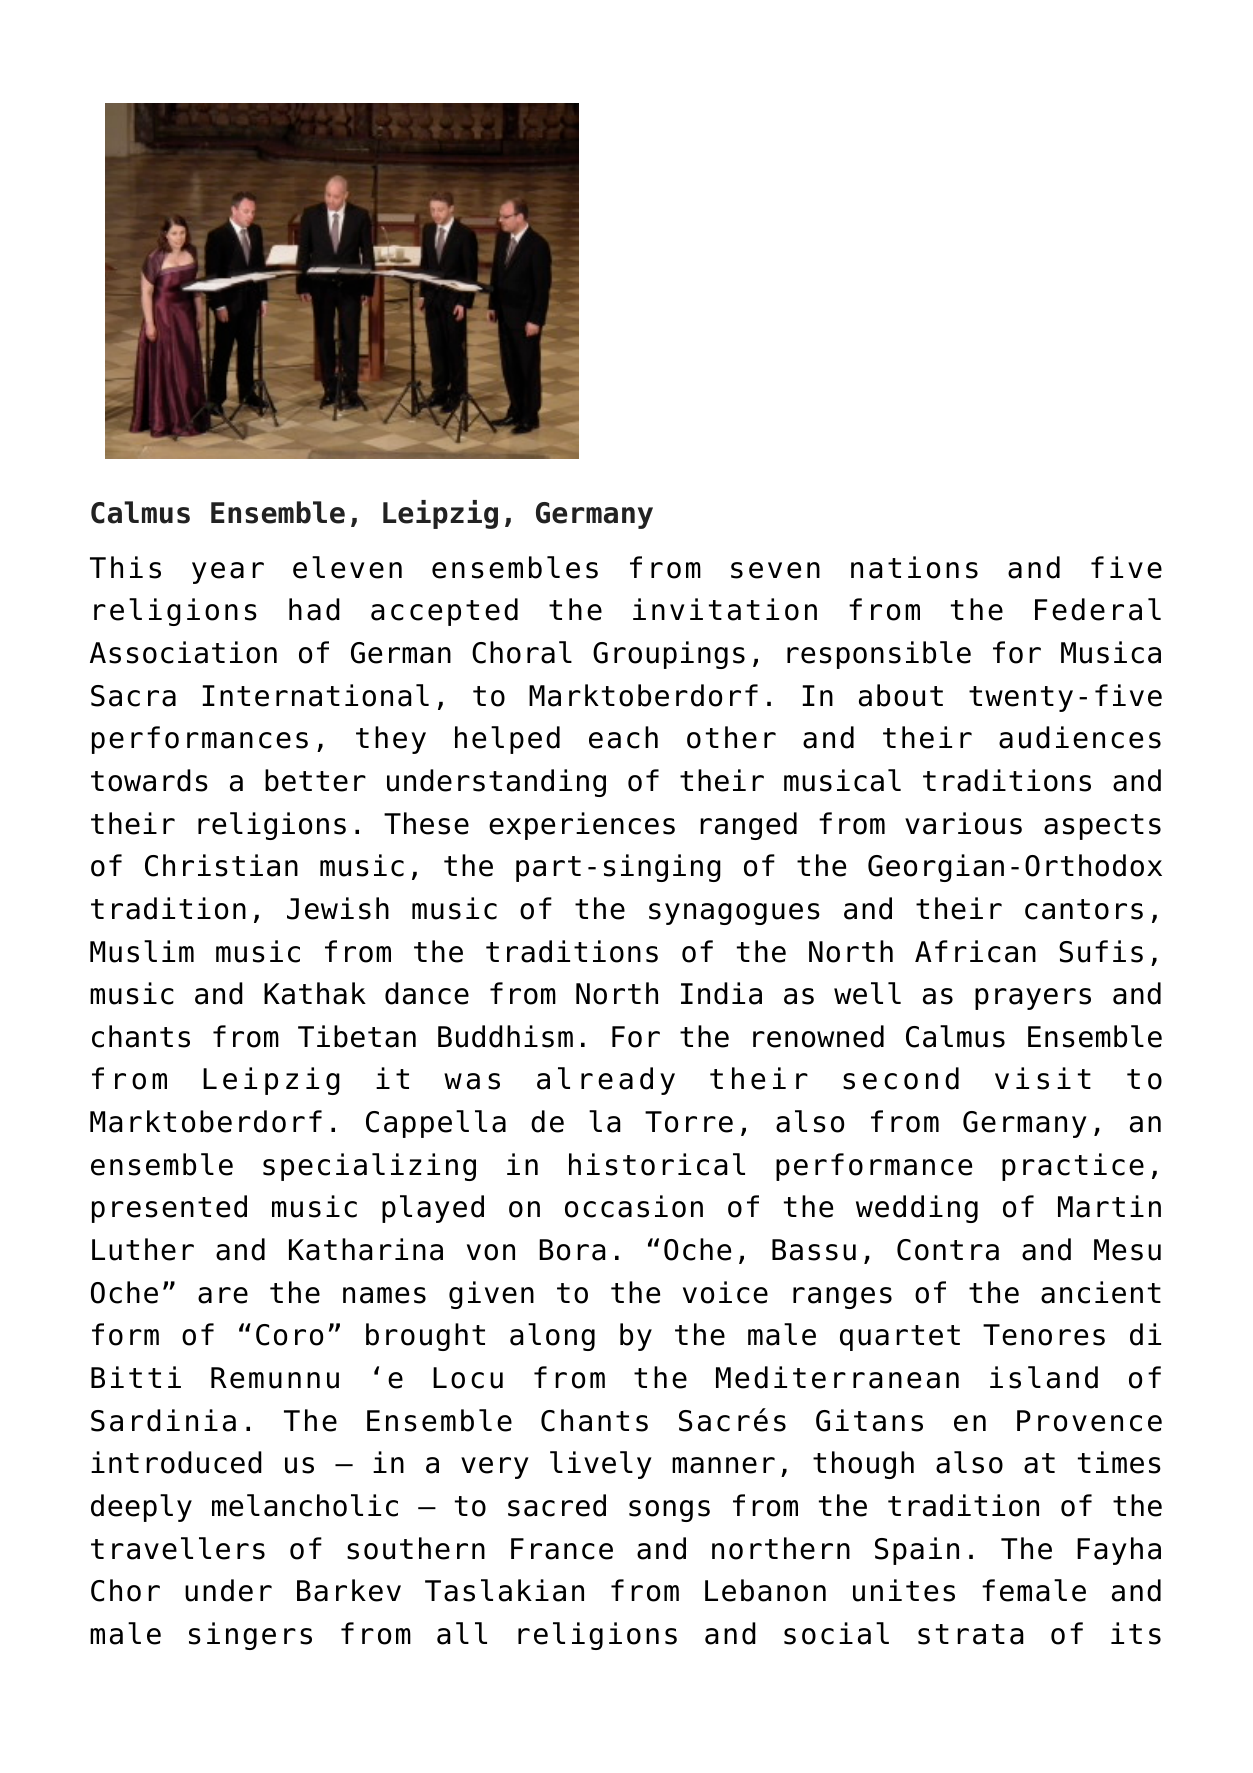 The height and width of the screenshot is (1773, 1253). I want to click on singers, so click(250, 1636).
